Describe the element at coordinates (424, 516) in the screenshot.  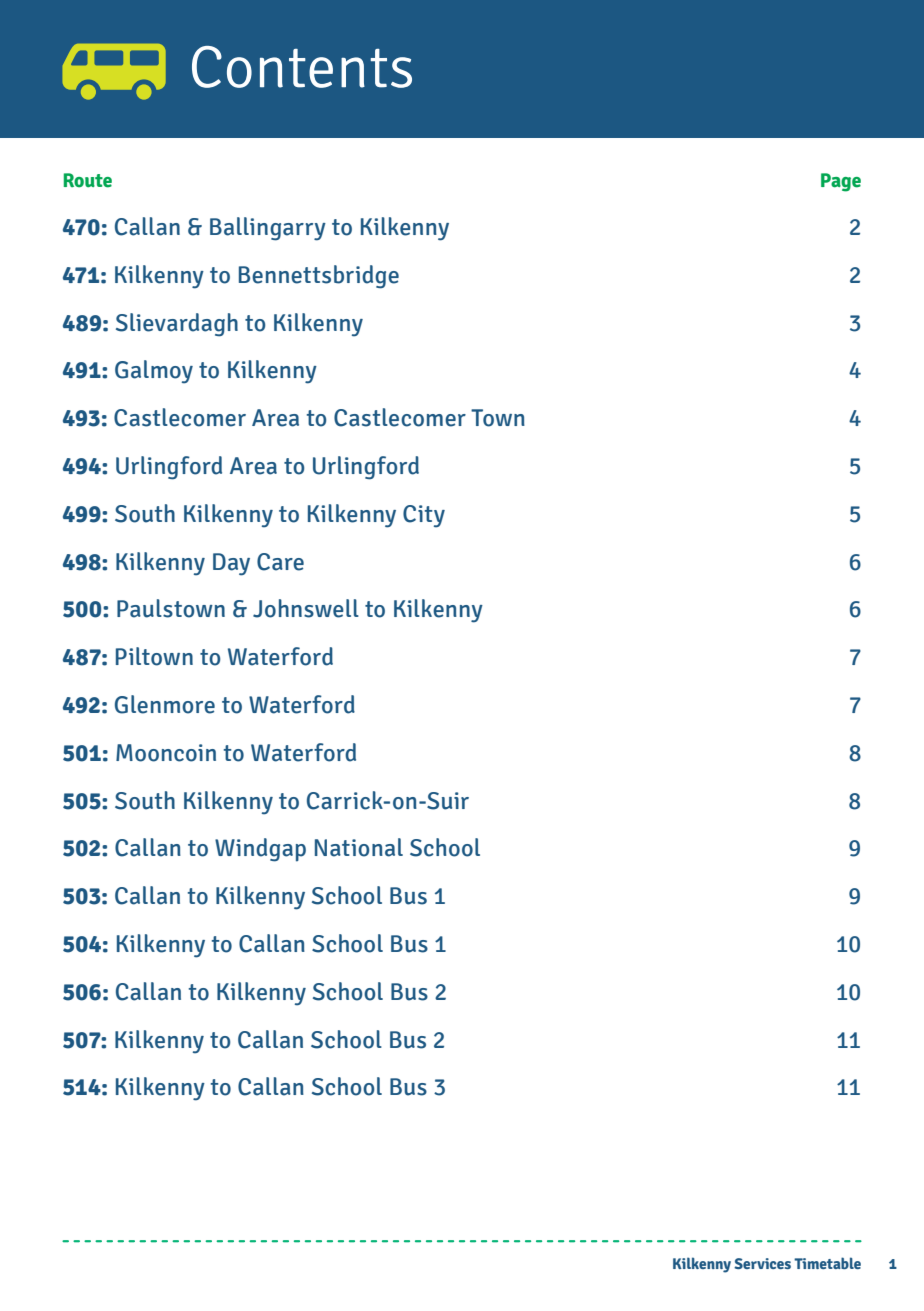
I see `City` at that location.
